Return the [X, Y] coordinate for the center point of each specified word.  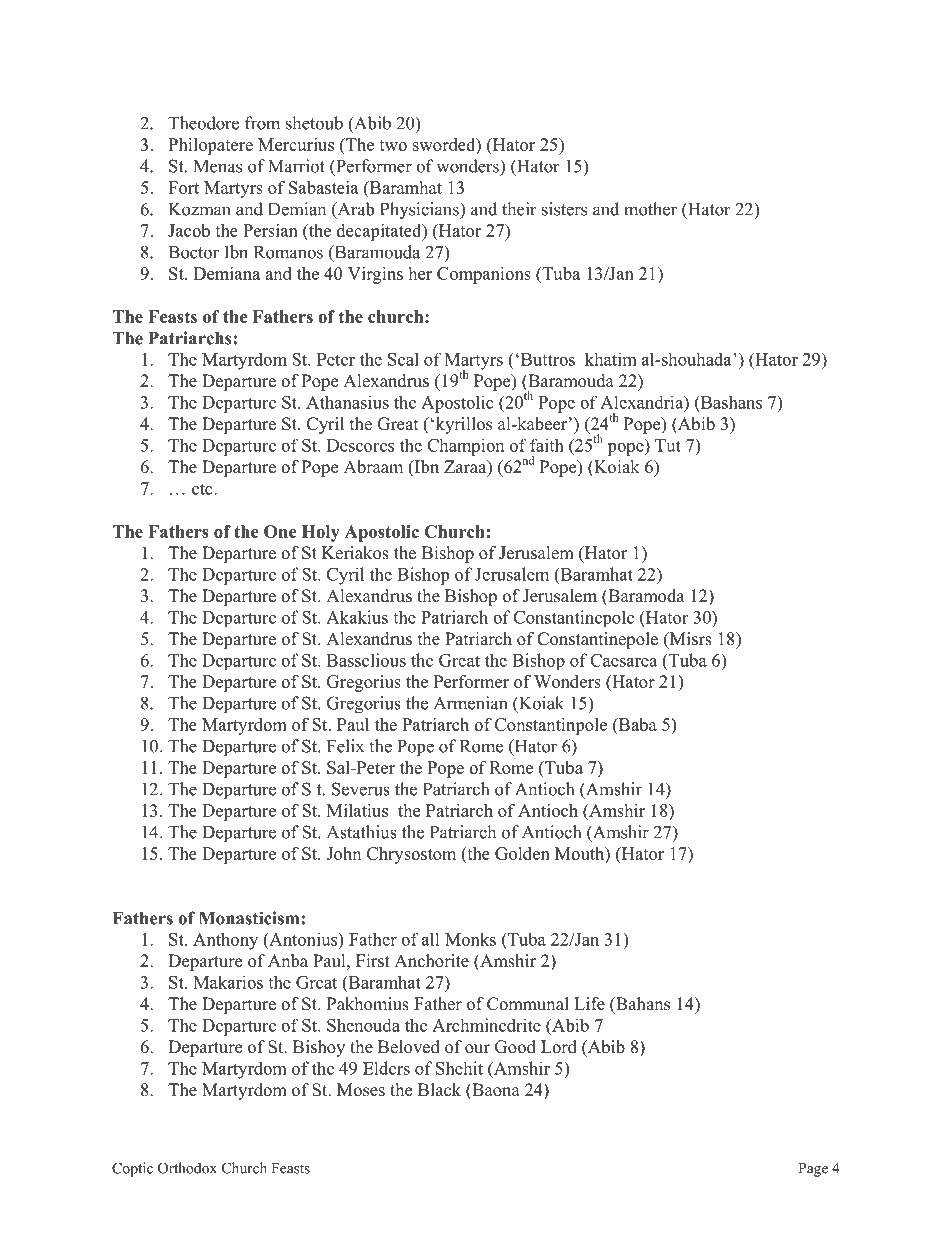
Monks [470, 939]
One [280, 531]
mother [650, 209]
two [393, 145]
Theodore [203, 123]
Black [439, 1090]
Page [813, 1170]
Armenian [470, 703]
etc [203, 489]
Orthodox [187, 1168]
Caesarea [623, 660]
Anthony [225, 941]
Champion [465, 447]
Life [589, 1004]
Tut [668, 445]
